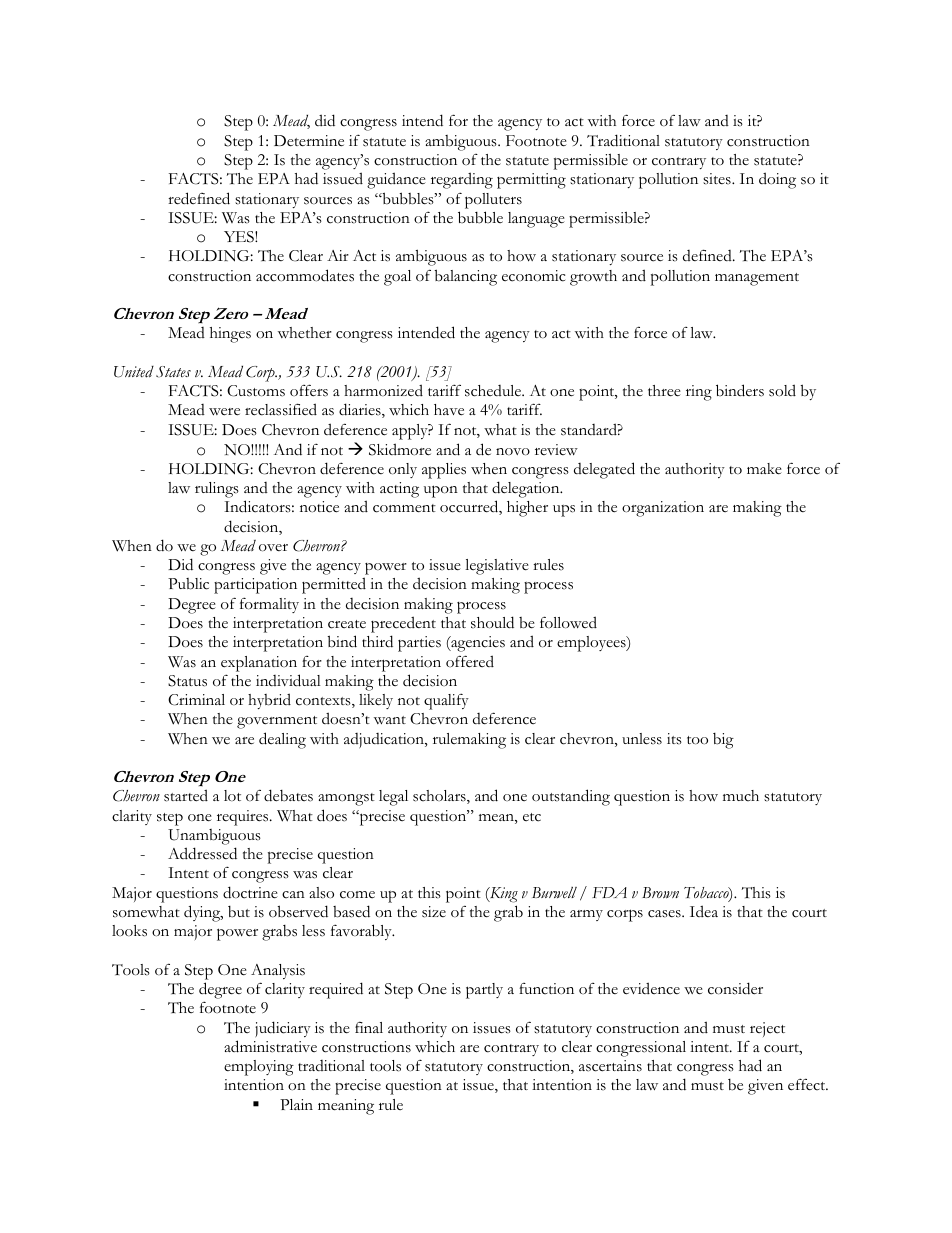 This screenshot has height=1233, width=952. Describe the element at coordinates (444, 471) in the screenshot. I see `applies` at that location.
